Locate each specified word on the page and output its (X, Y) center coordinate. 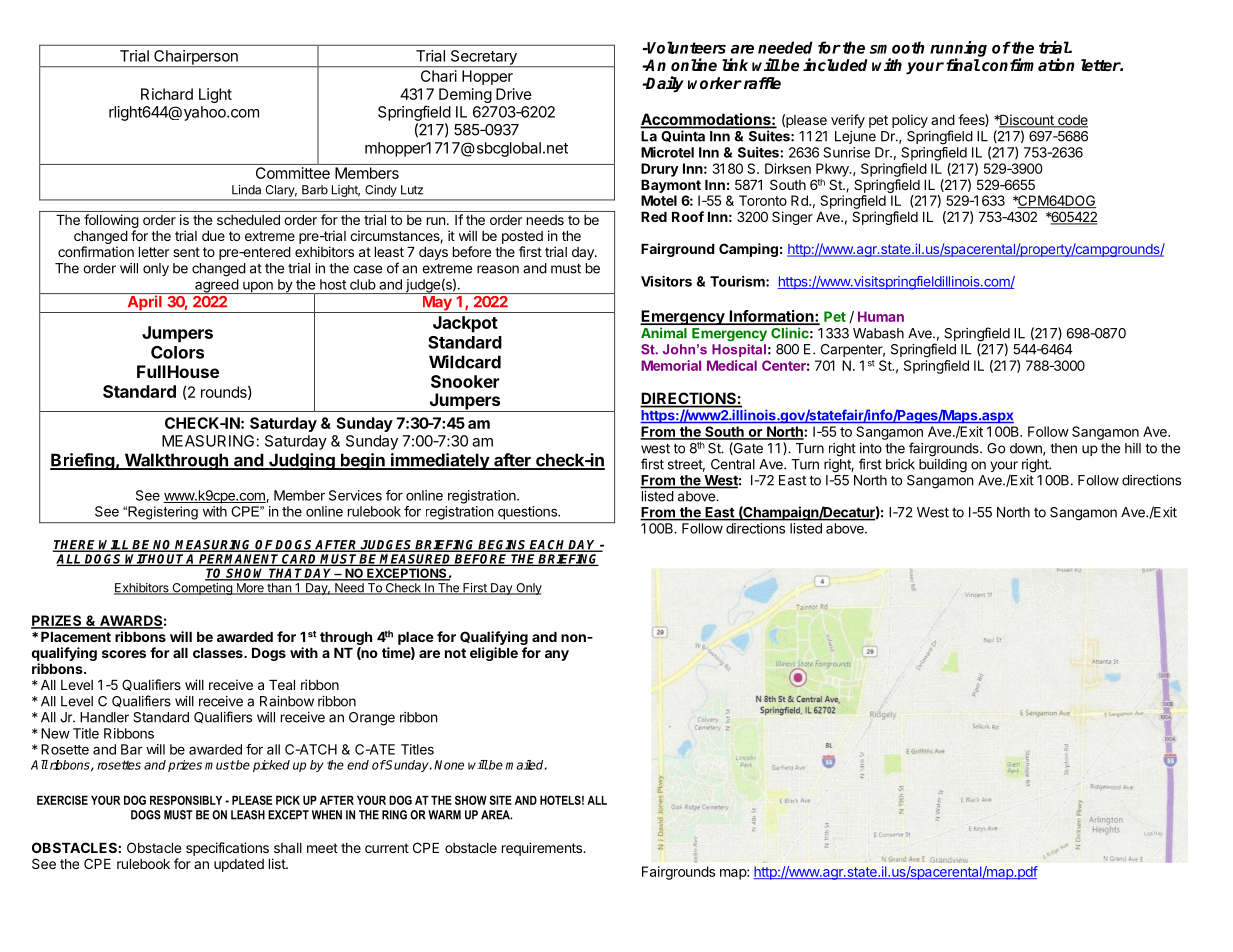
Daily (664, 84)
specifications (227, 849)
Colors (177, 352)
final (963, 64)
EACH (548, 546)
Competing (202, 589)
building (943, 466)
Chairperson (196, 58)
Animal (664, 333)
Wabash (878, 333)
